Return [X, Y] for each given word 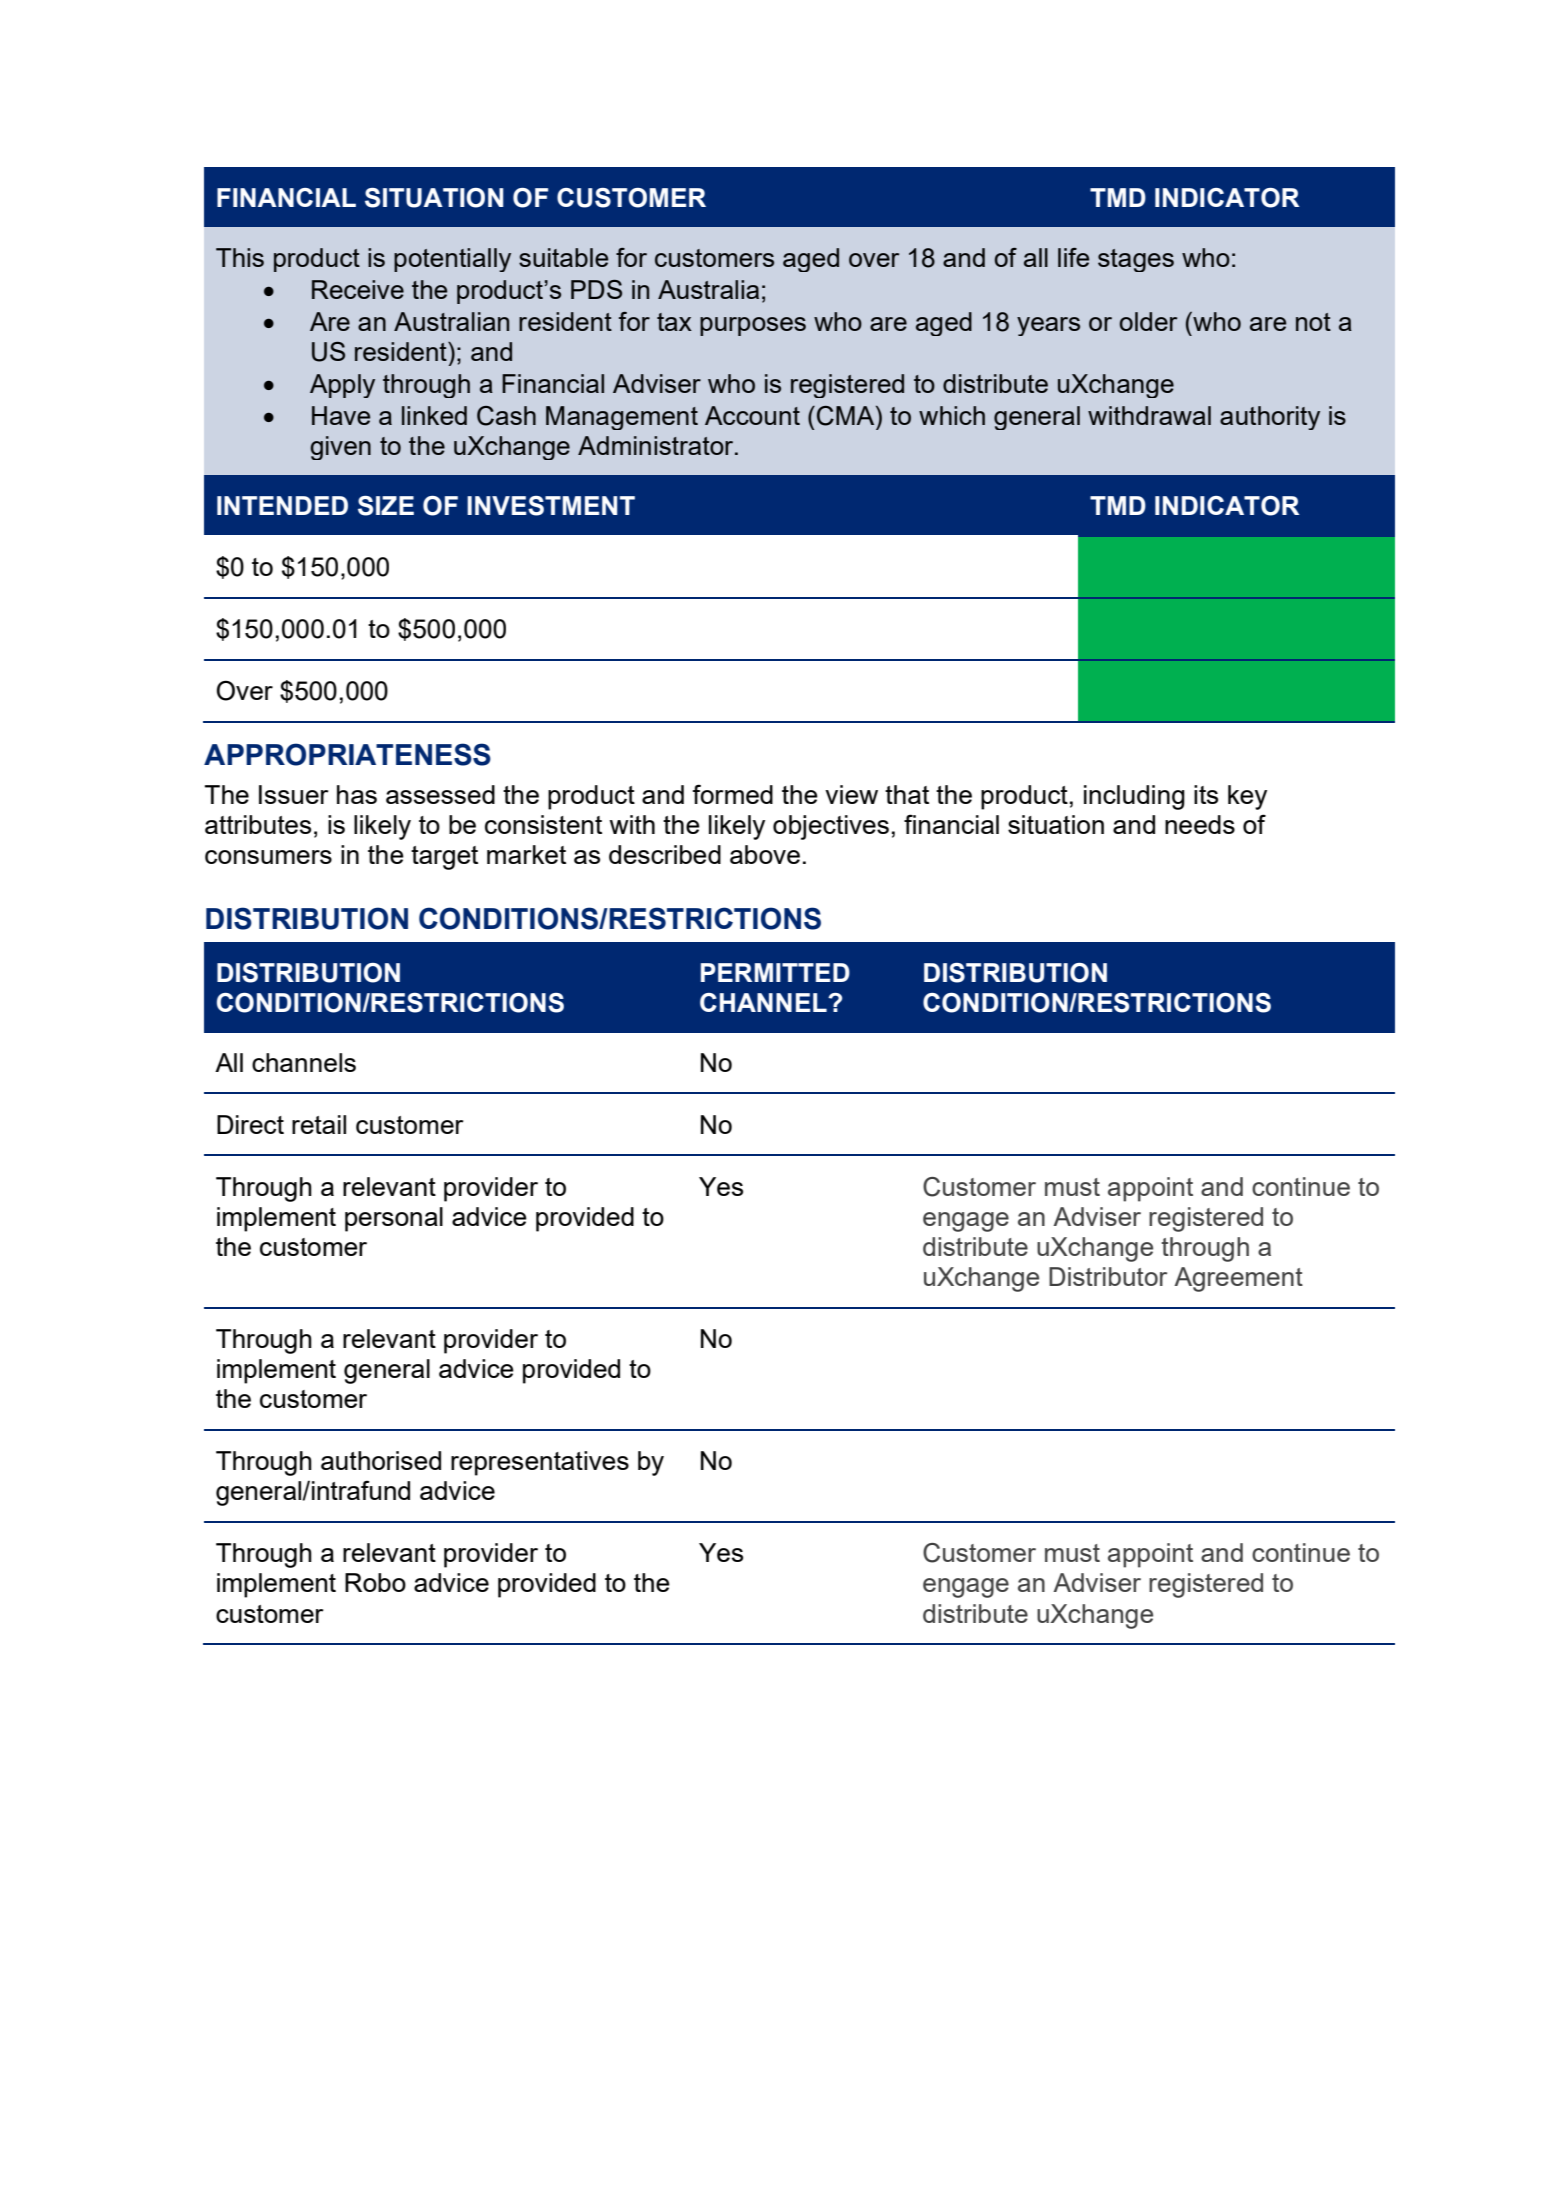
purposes [753, 326]
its [1206, 794]
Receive [358, 289]
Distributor [1108, 1276]
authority [1270, 418]
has [357, 794]
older [1148, 321]
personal [394, 1219]
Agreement [1238, 1279]
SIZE [386, 506]
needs [1200, 824]
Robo [375, 1582]
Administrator [657, 445]
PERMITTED [775, 972]
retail [319, 1124]
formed [732, 794]
